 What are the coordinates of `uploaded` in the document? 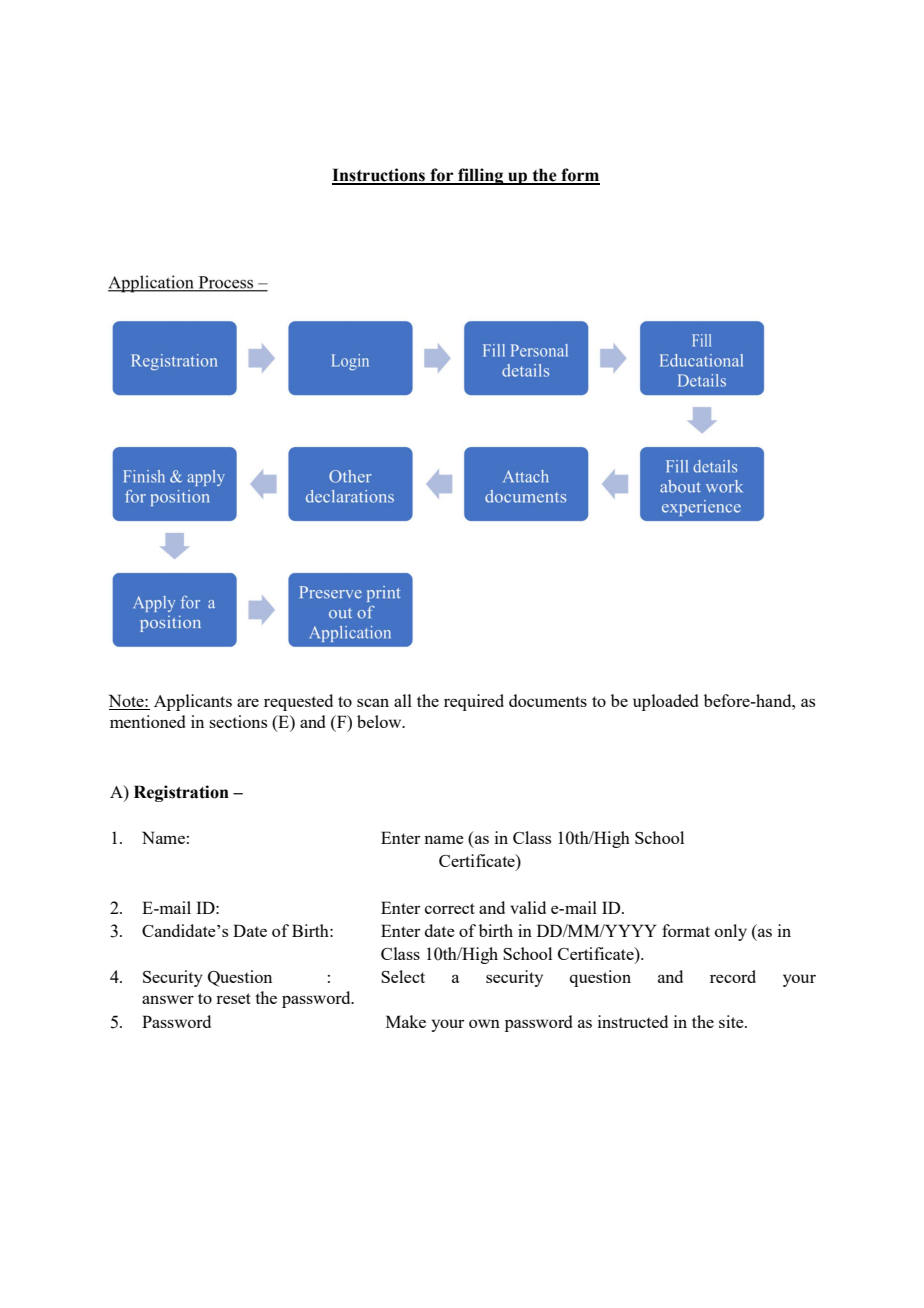 It's located at (665, 702).
